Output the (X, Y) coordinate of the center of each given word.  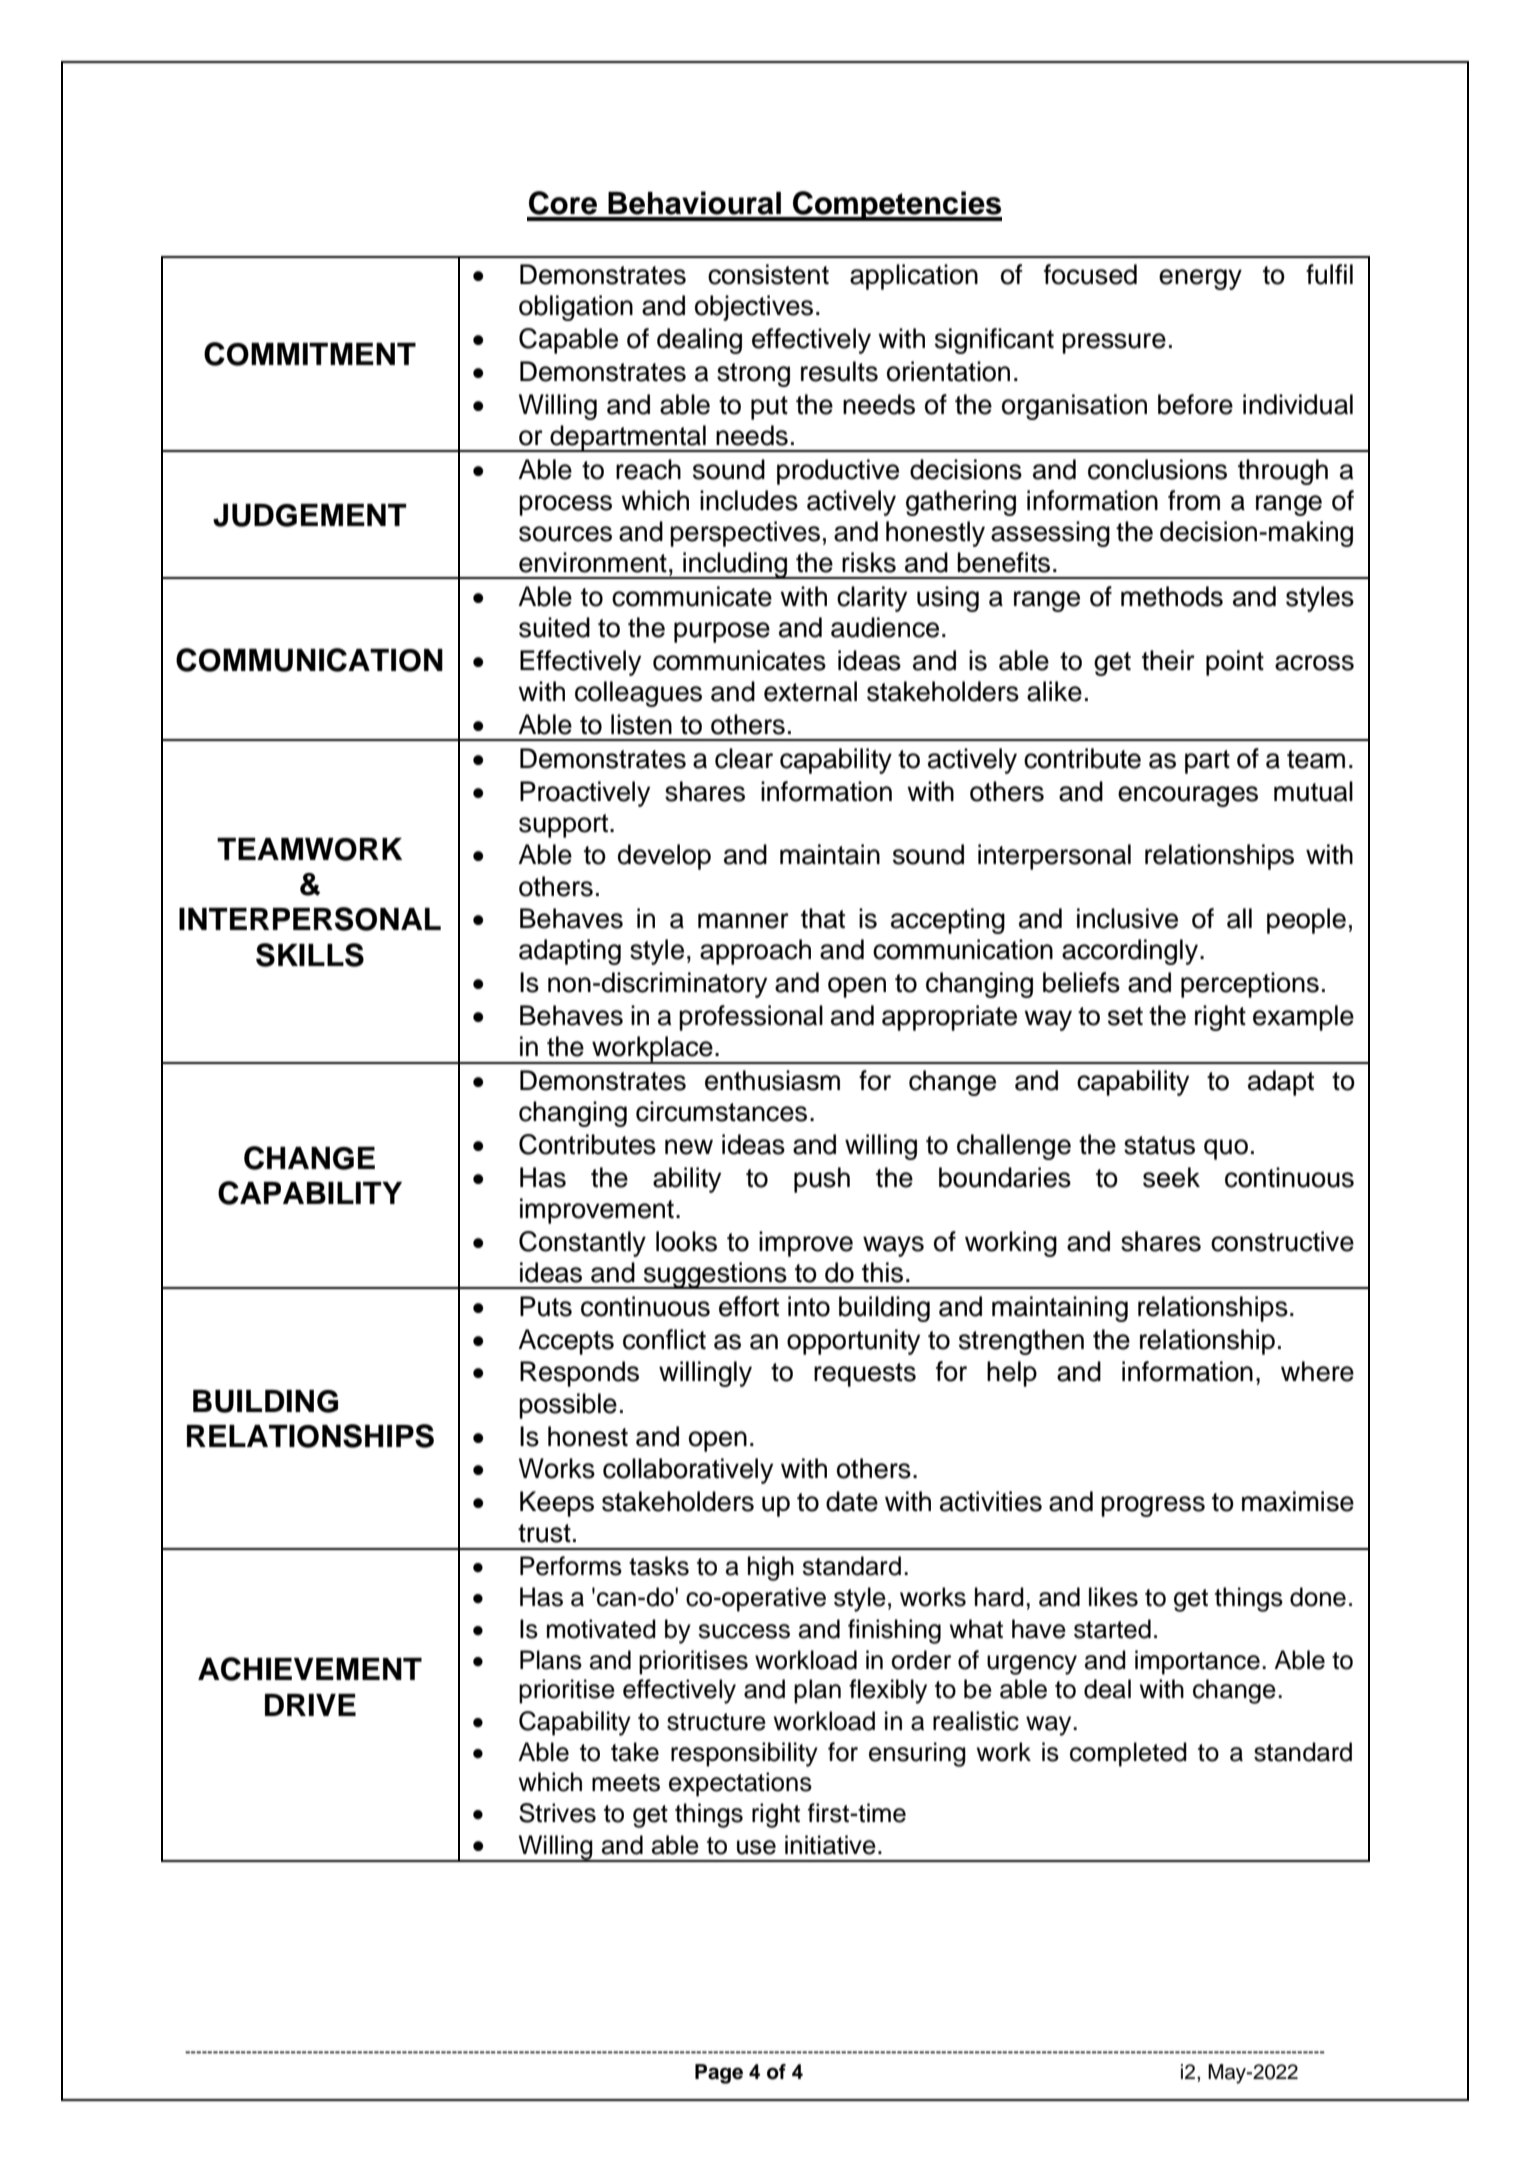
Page (719, 2074)
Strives (557, 1813)
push (822, 1180)
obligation (576, 308)
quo (1226, 1149)
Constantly (582, 1244)
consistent (768, 274)
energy (1200, 279)
